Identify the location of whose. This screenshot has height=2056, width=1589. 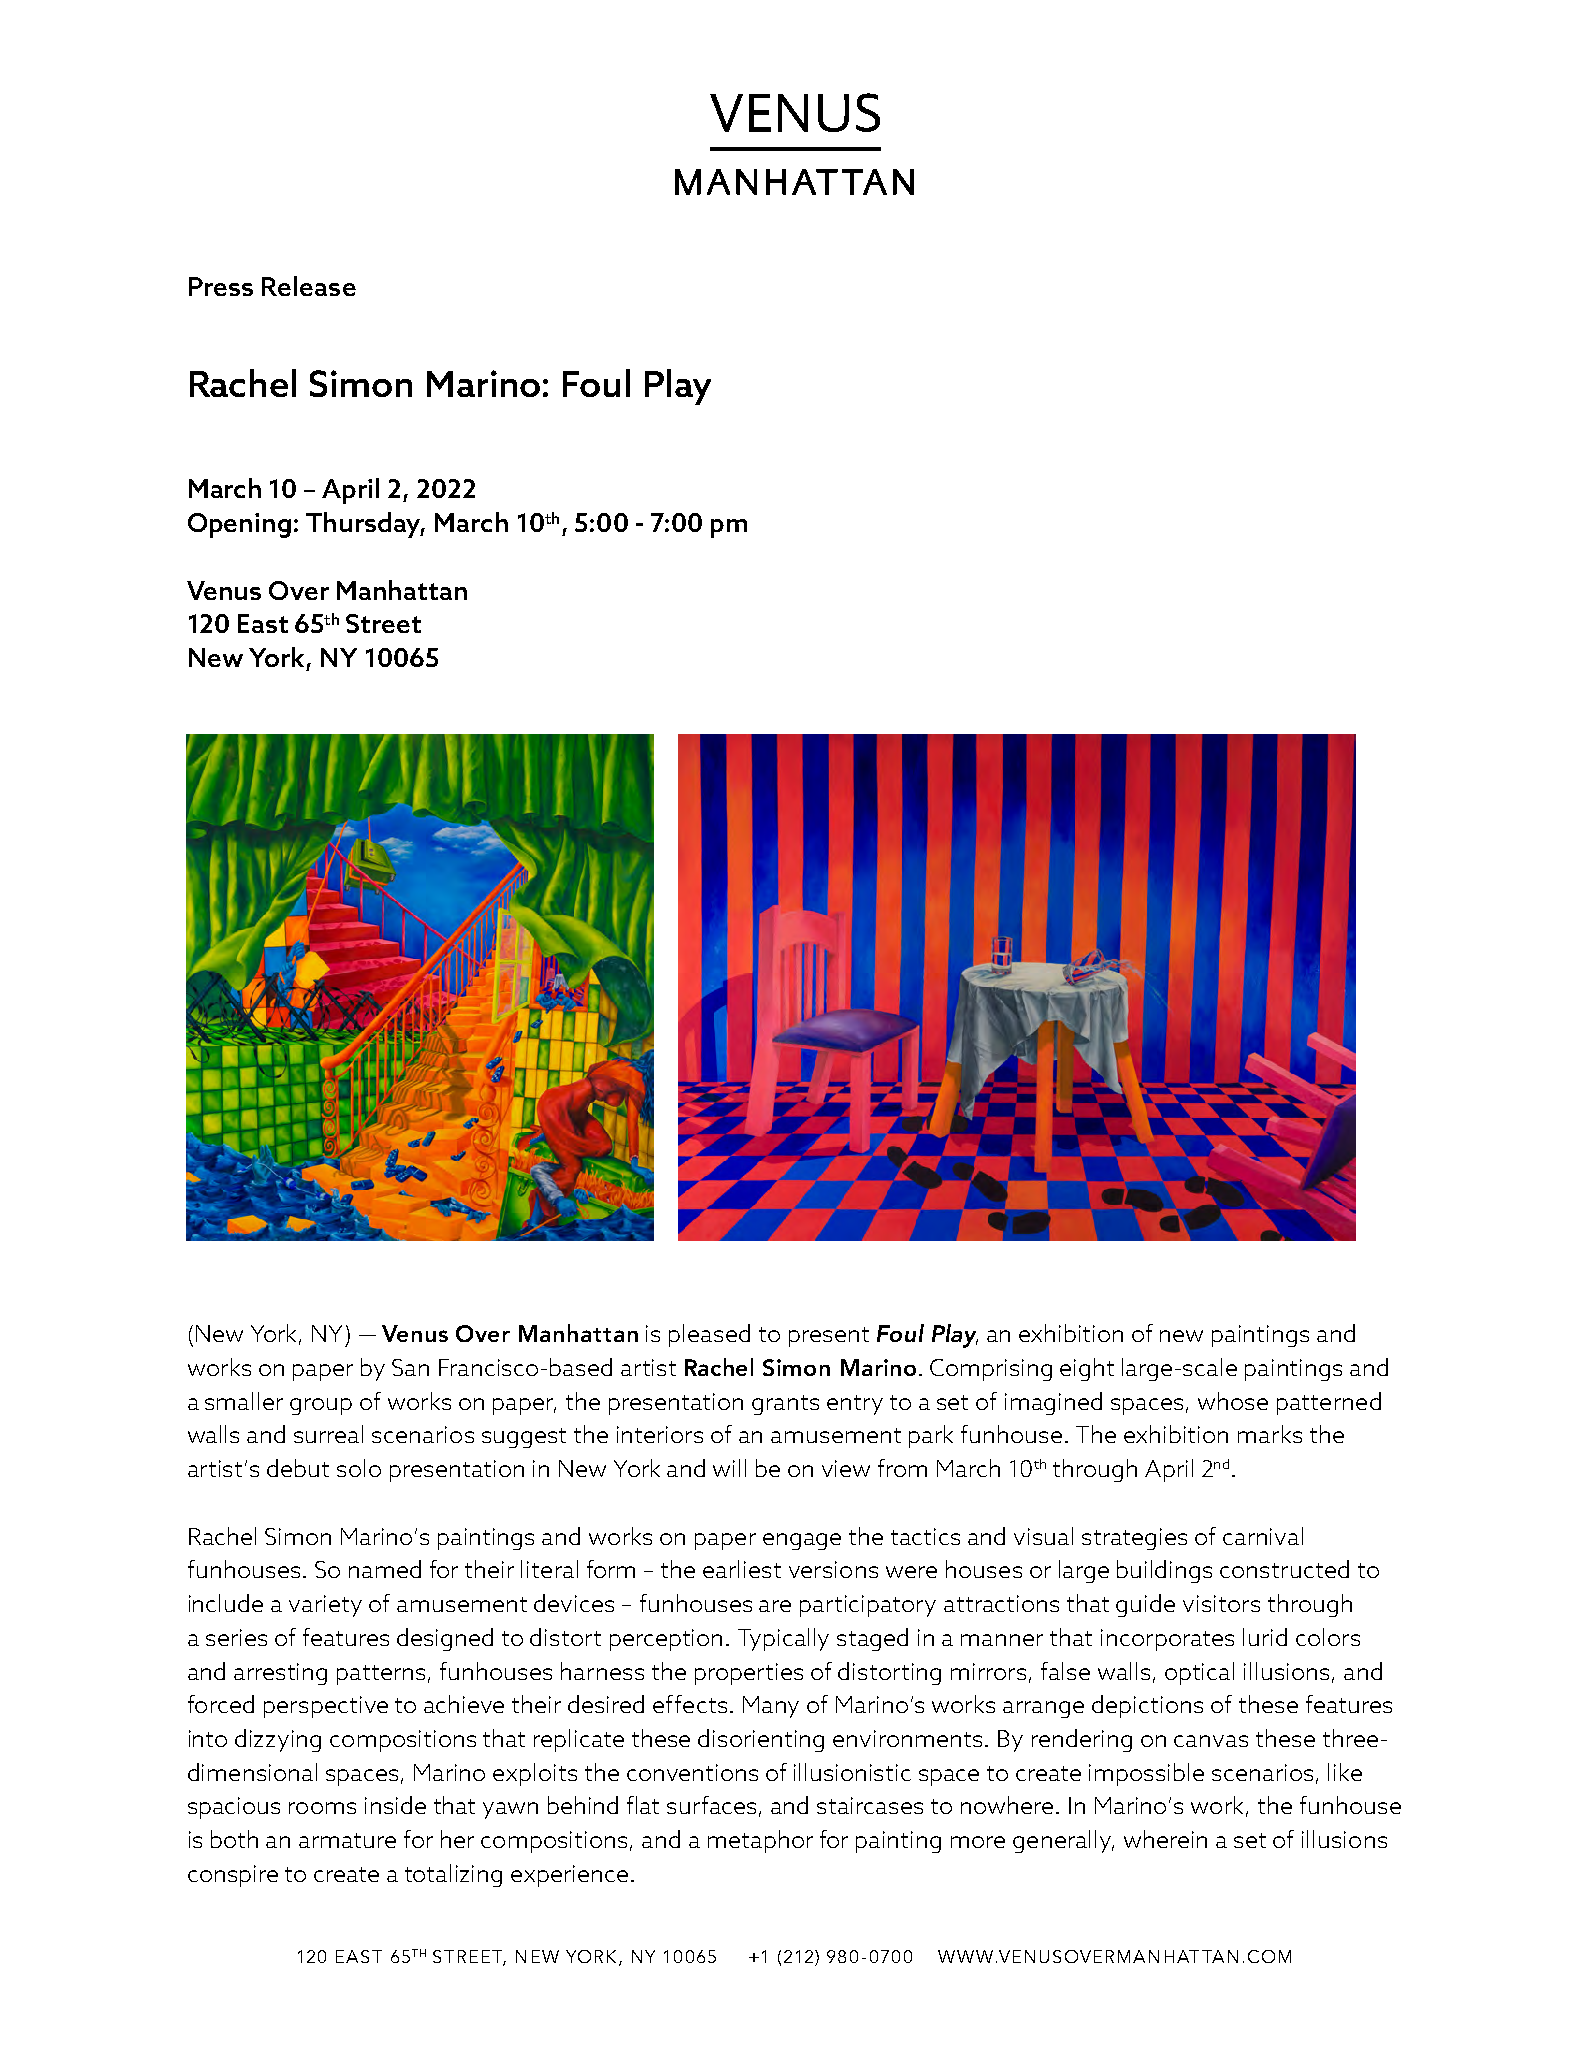
(1233, 1401).
